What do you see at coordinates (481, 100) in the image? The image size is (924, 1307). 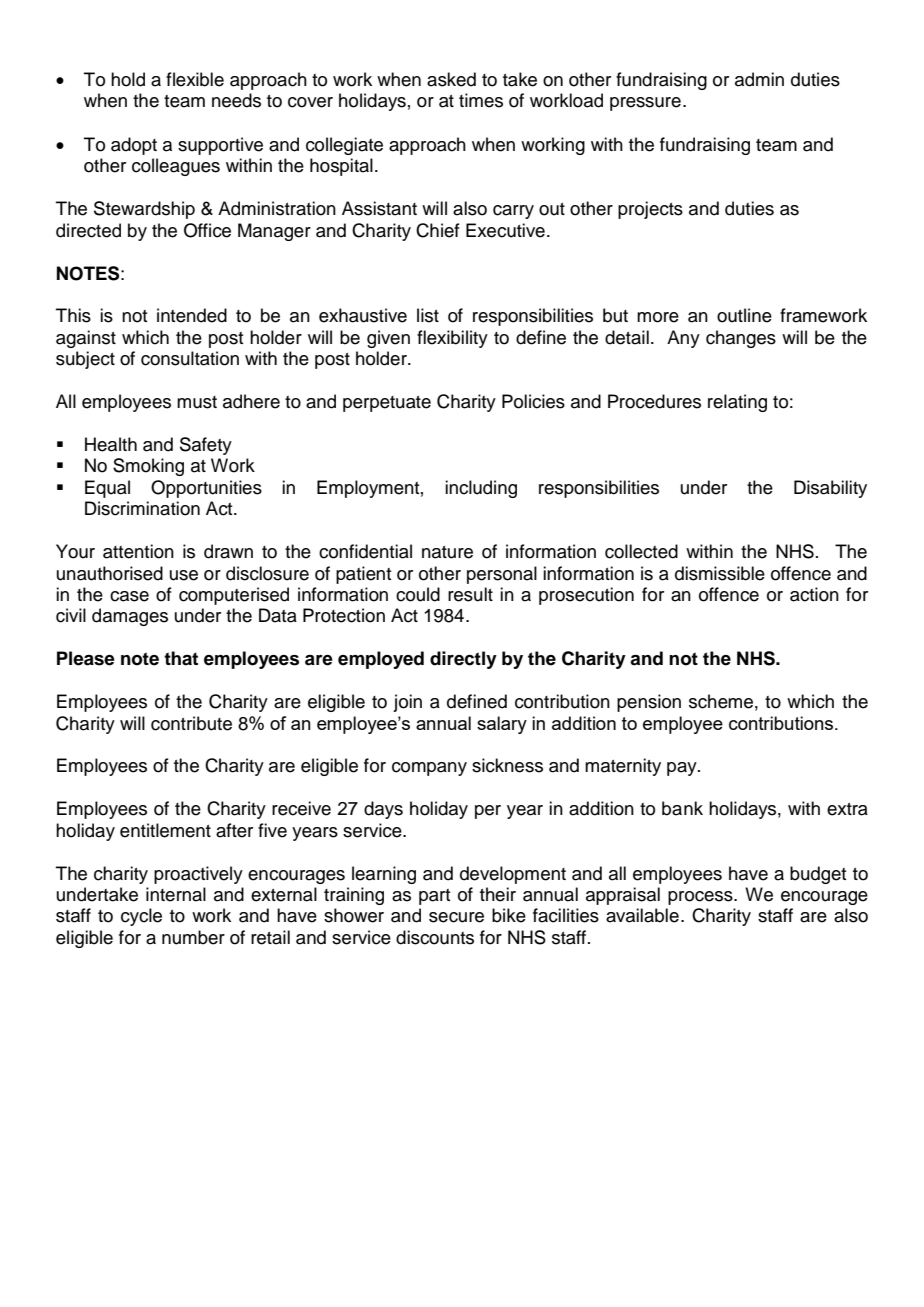 I see `times` at bounding box center [481, 100].
